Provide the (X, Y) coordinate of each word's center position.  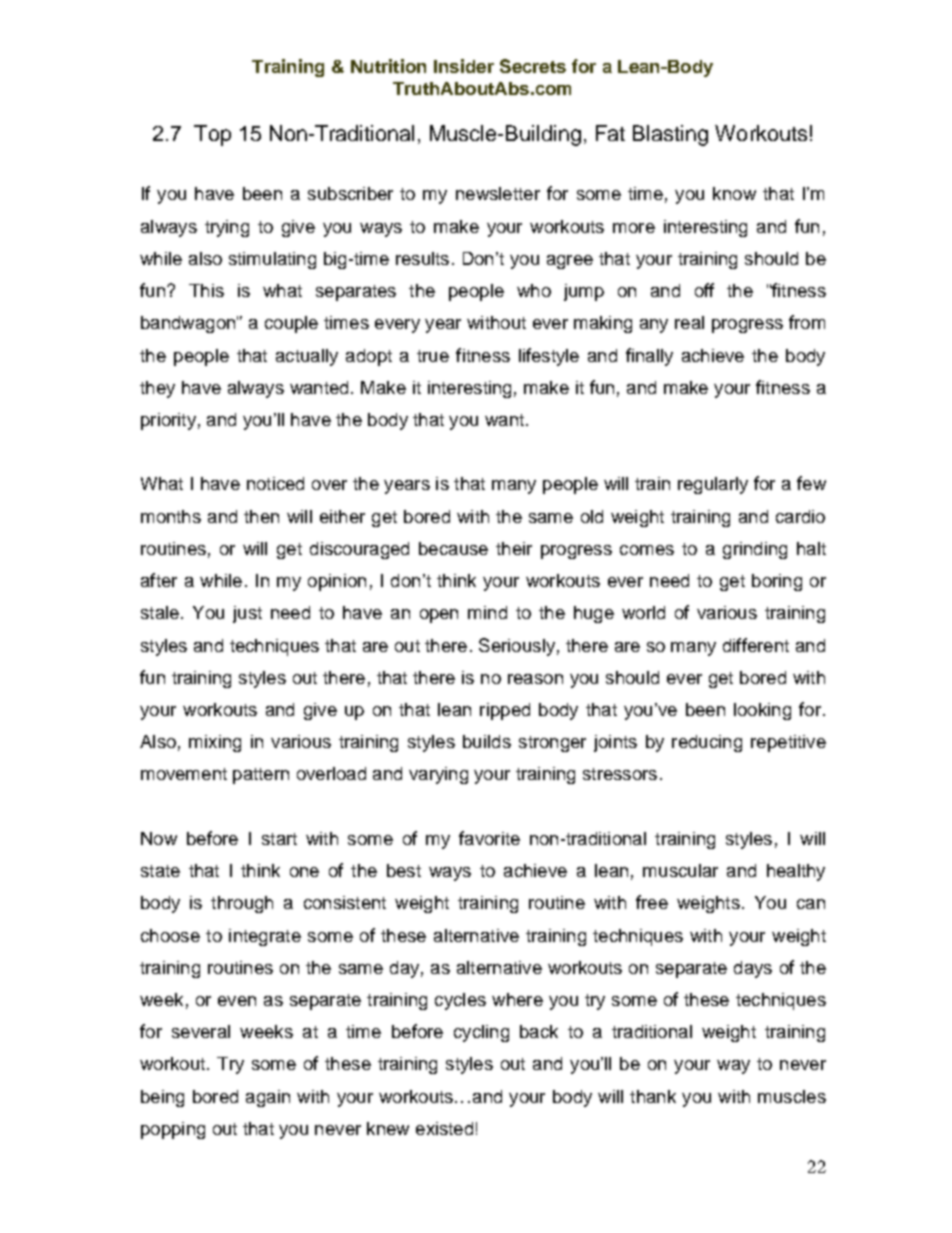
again (268, 1098)
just (247, 614)
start (279, 839)
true (433, 356)
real (689, 322)
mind (487, 612)
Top (212, 135)
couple (291, 324)
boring (777, 582)
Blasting (670, 135)
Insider (464, 66)
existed (444, 1128)
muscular (680, 870)
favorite (489, 838)
